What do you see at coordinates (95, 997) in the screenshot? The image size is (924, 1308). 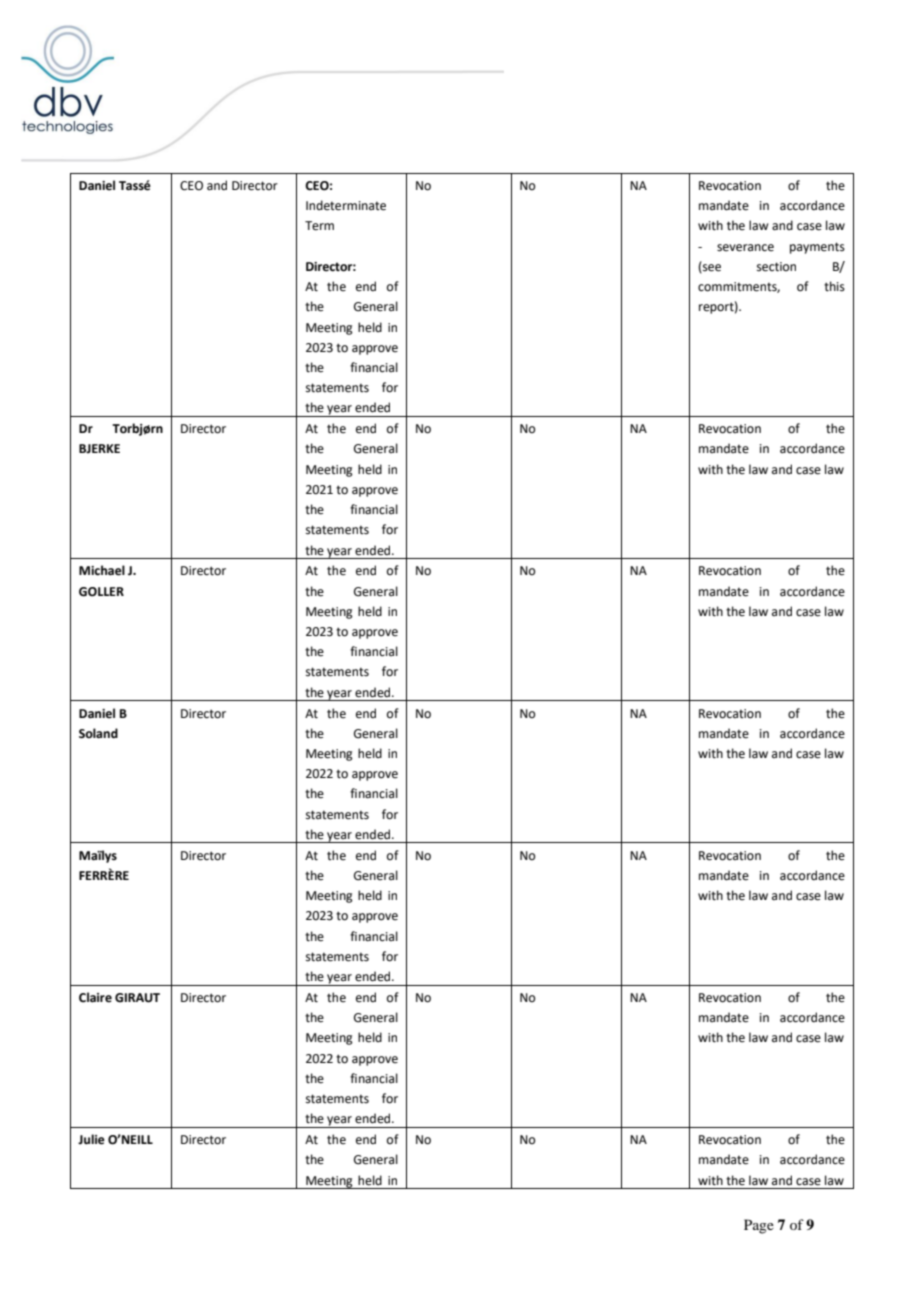 I see `Claire` at bounding box center [95, 997].
